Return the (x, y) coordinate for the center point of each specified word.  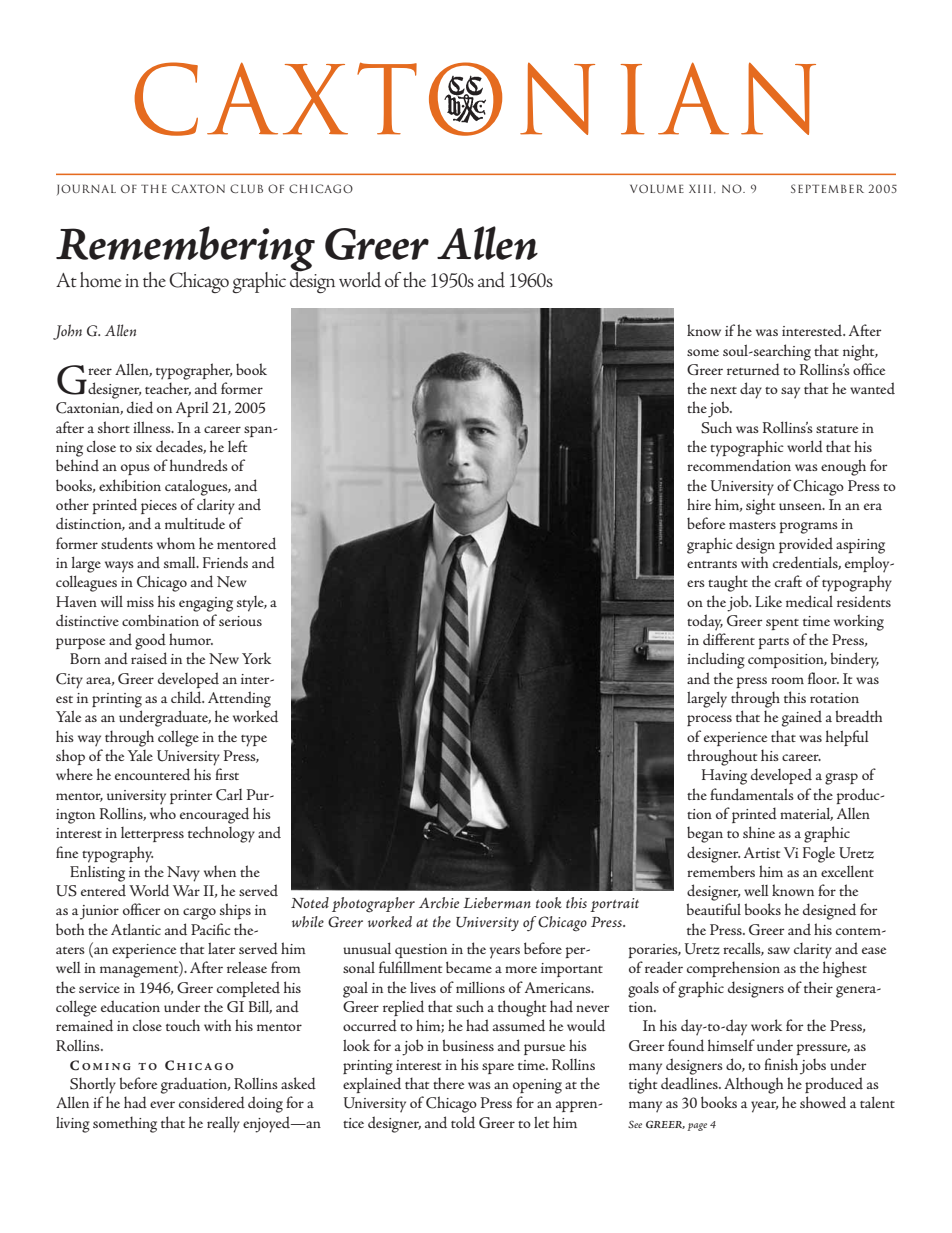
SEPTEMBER (827, 188)
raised (149, 658)
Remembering (185, 250)
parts (774, 643)
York (256, 658)
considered (212, 1102)
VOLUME (657, 188)
